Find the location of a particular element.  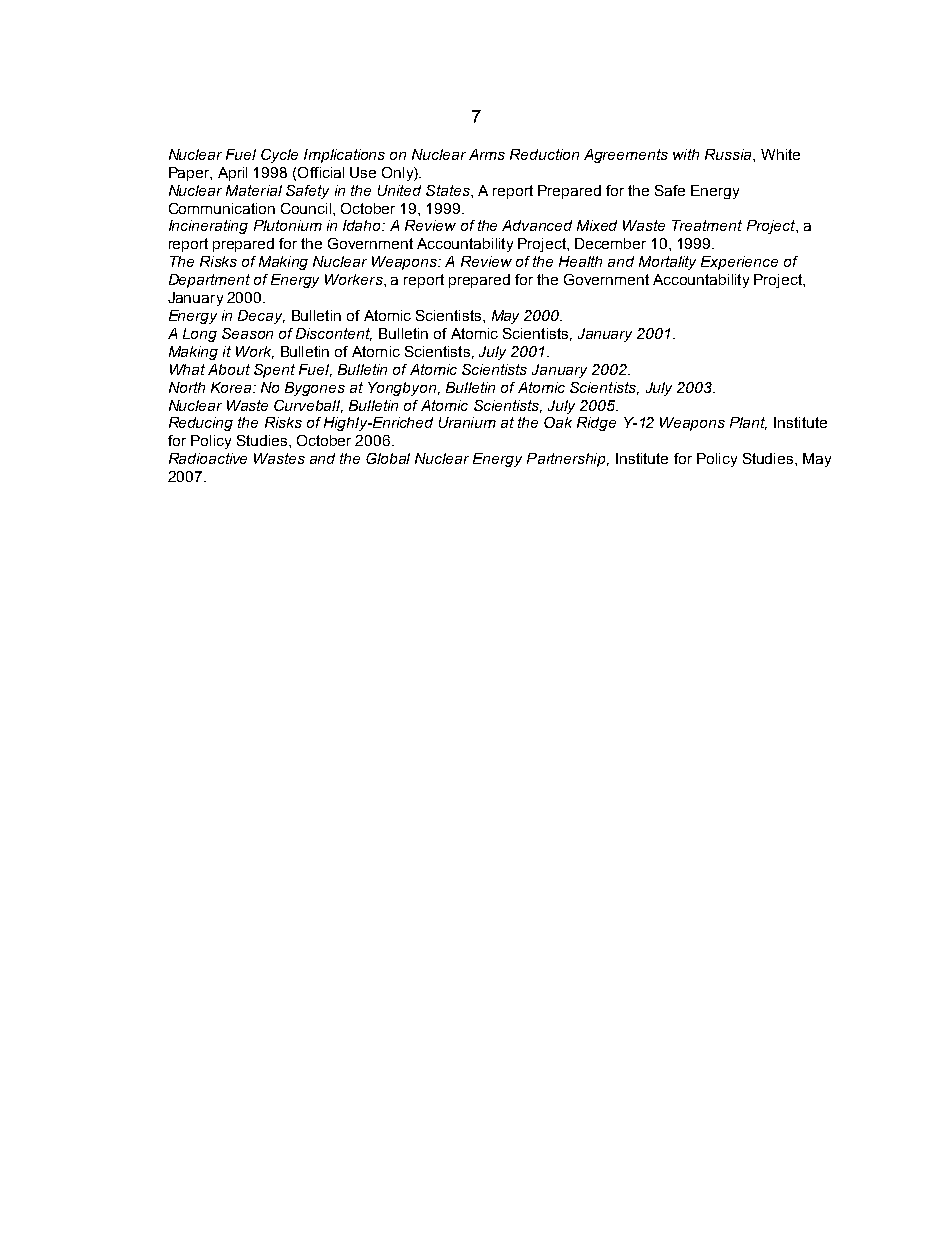

Arms is located at coordinates (487, 154).
